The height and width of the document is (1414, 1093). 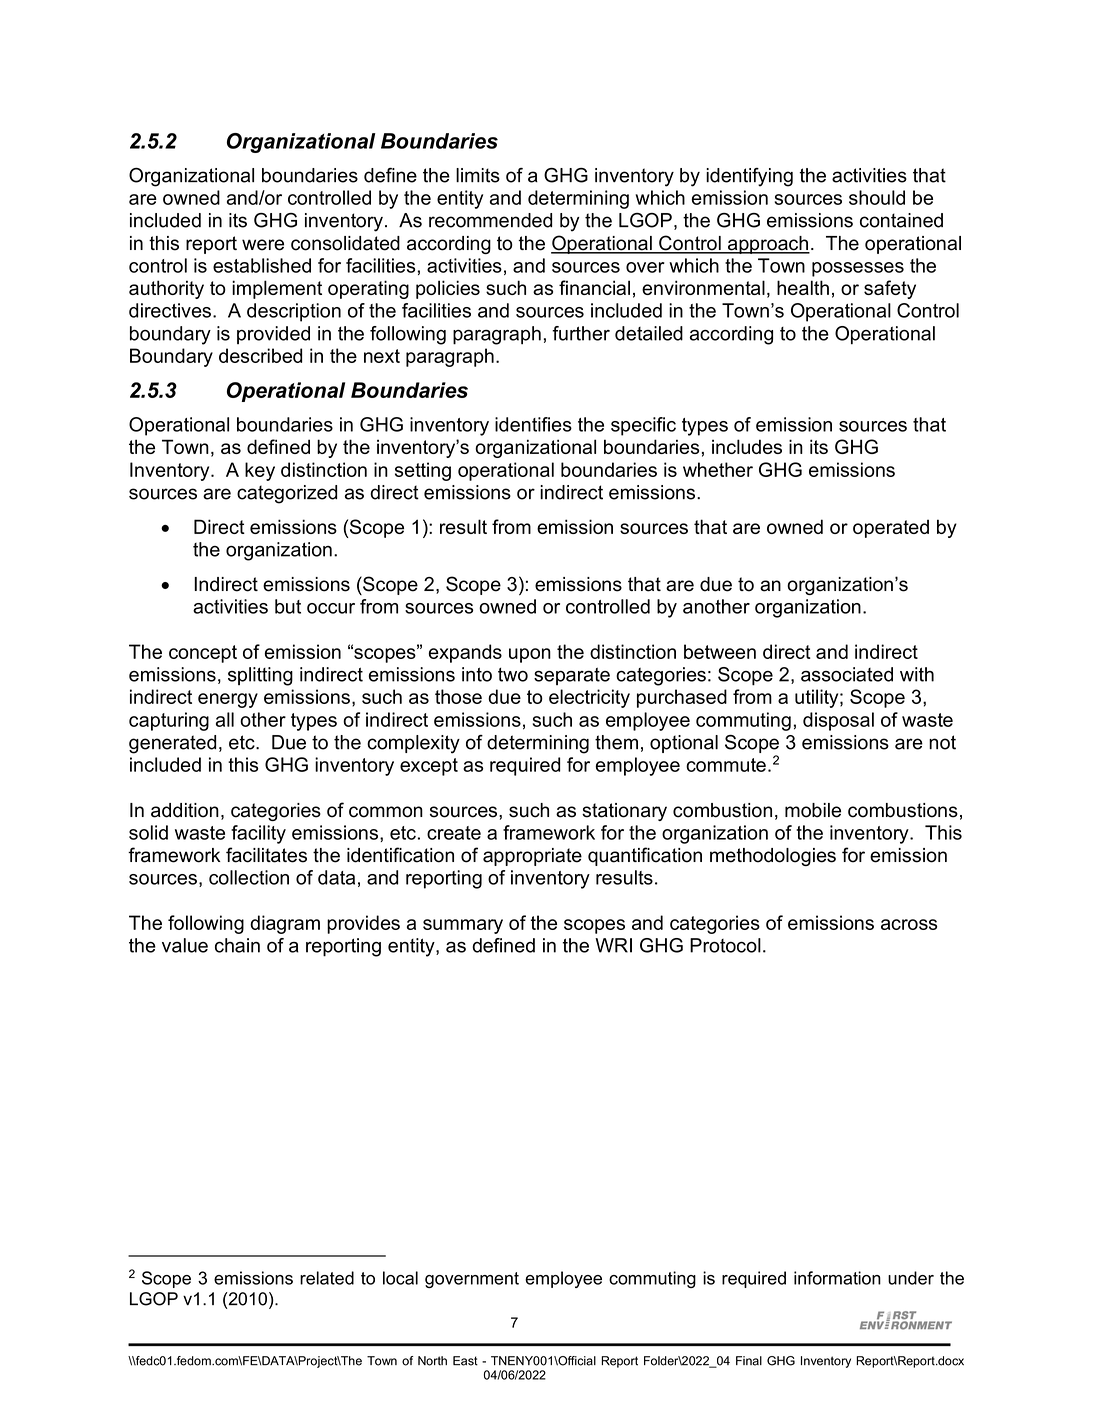 I want to click on chain, so click(x=237, y=945).
